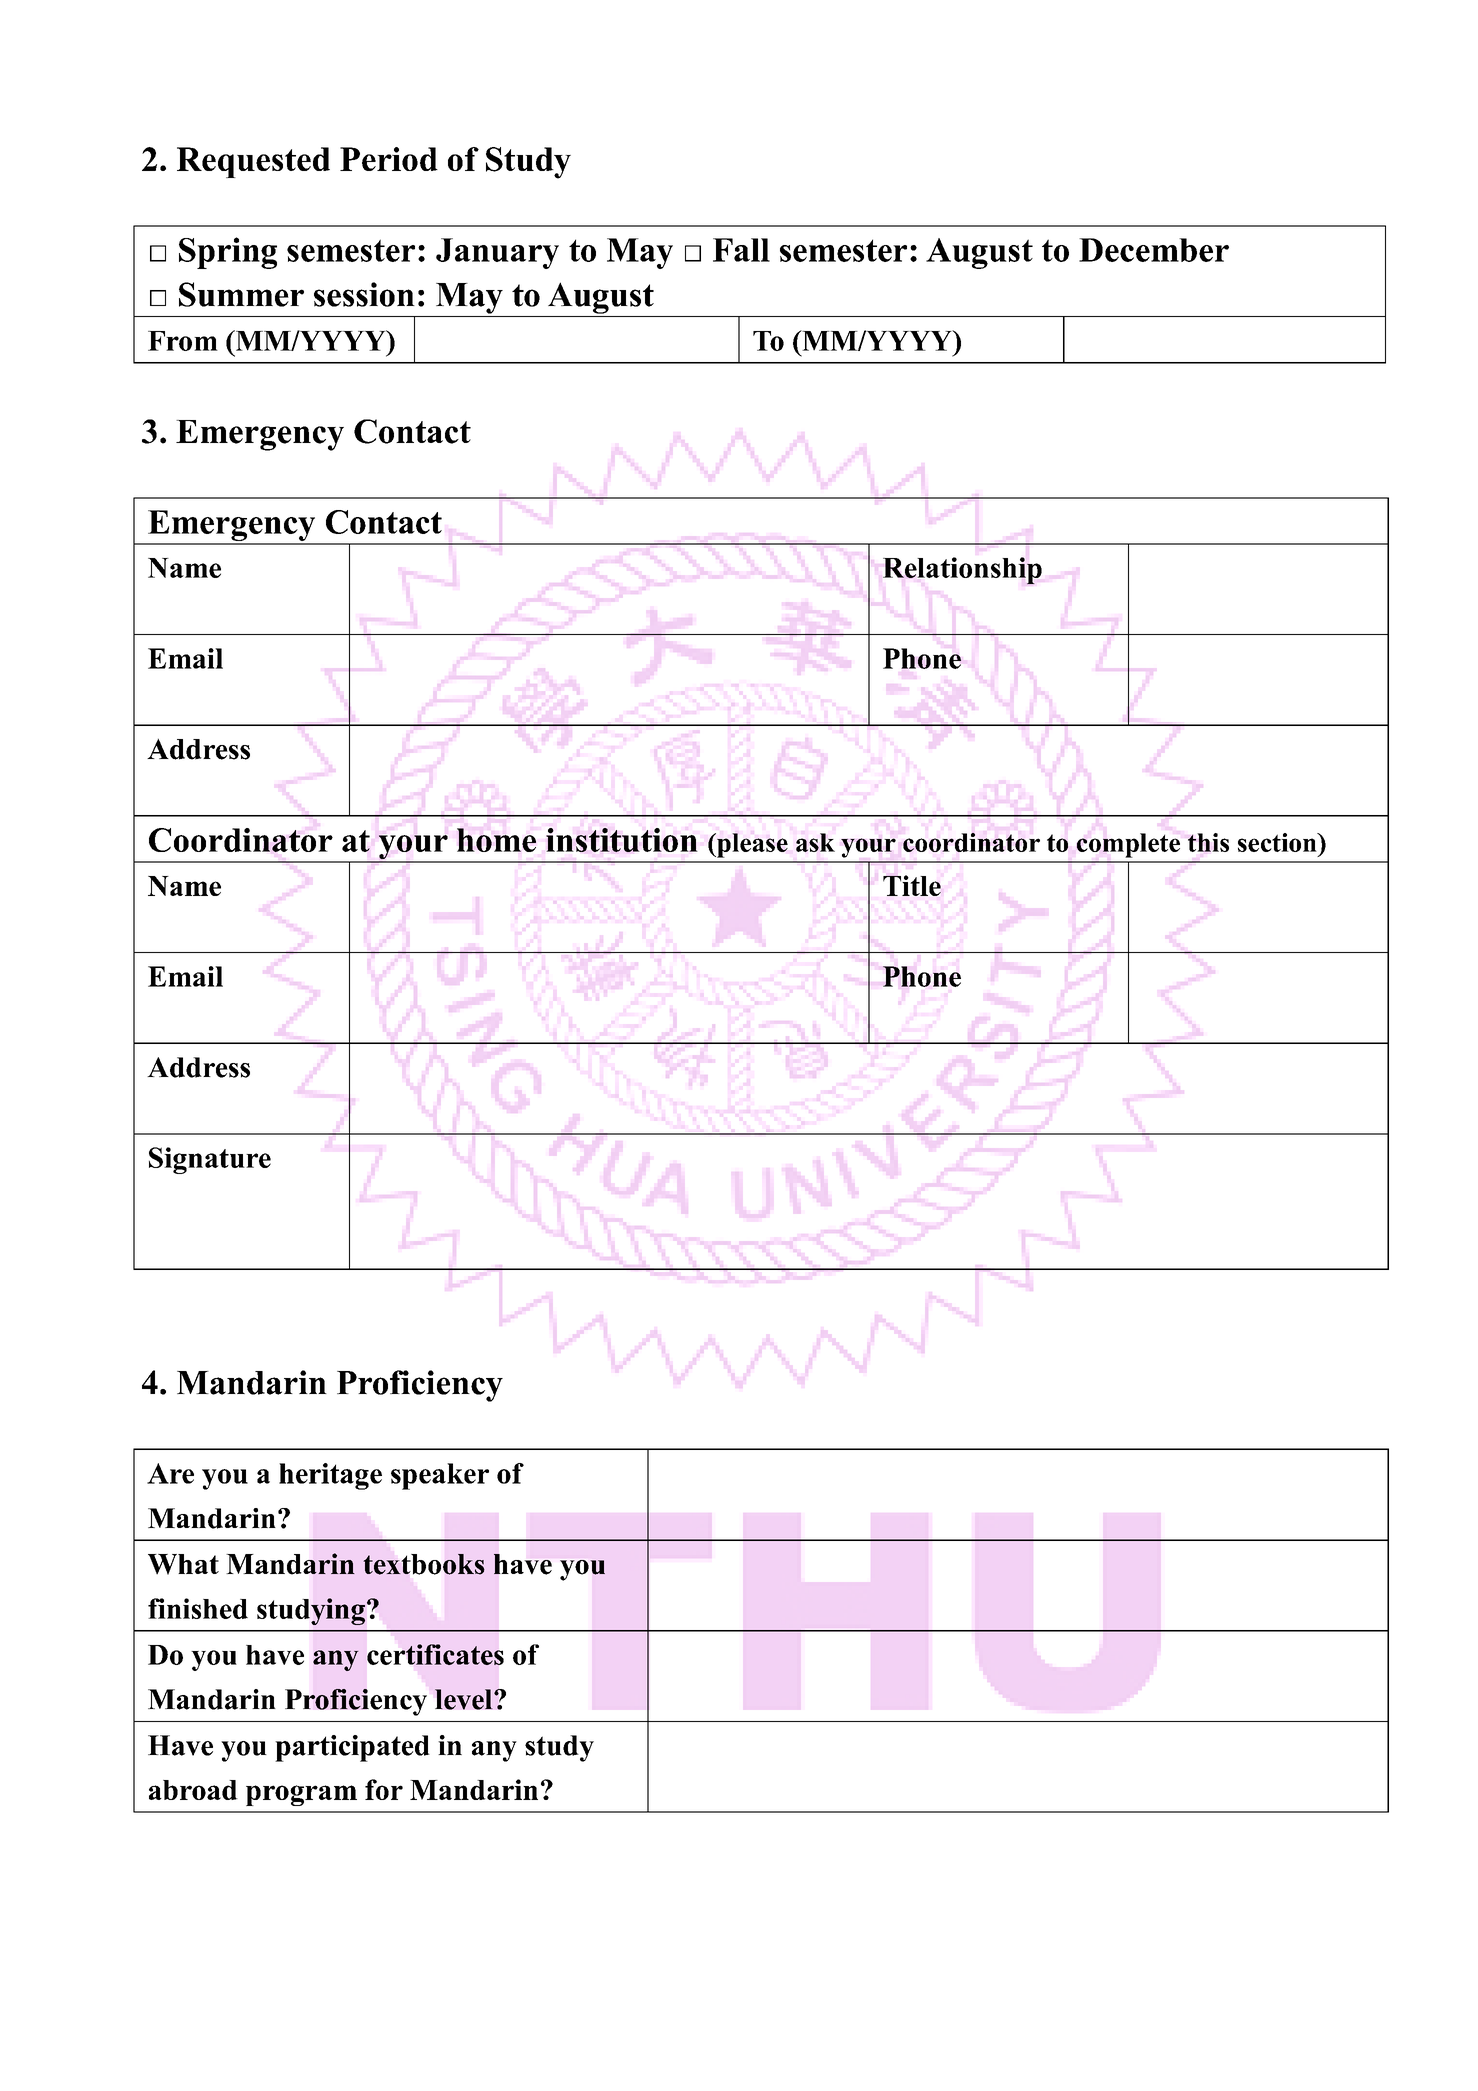 The width and height of the document is (1478, 2091). I want to click on this, so click(1208, 842).
